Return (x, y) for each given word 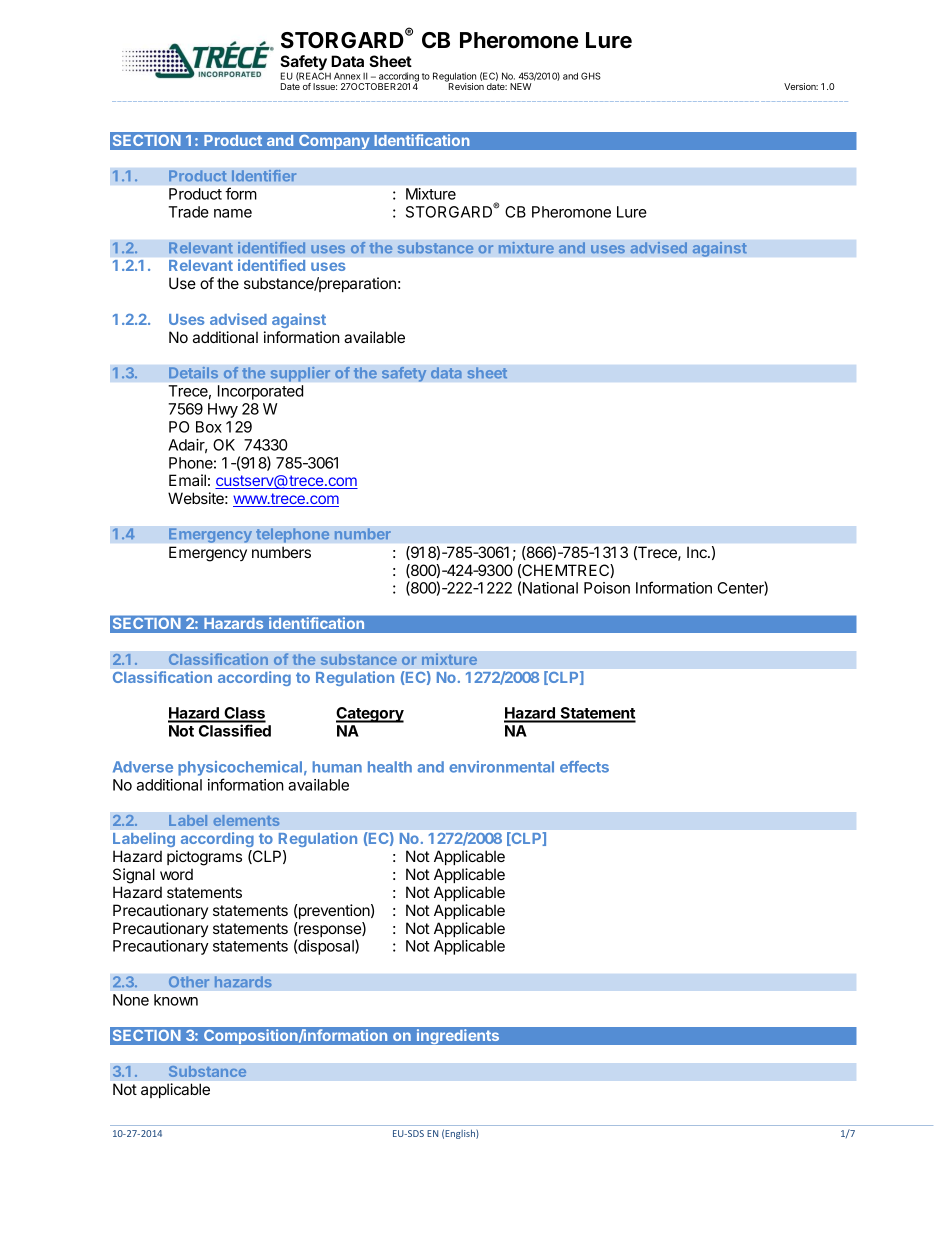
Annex (347, 76)
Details (193, 372)
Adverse (143, 767)
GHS (591, 76)
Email (187, 480)
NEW (520, 86)
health (390, 767)
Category (370, 715)
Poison (607, 588)
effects (584, 767)
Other (189, 982)
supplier (300, 374)
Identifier (264, 176)
